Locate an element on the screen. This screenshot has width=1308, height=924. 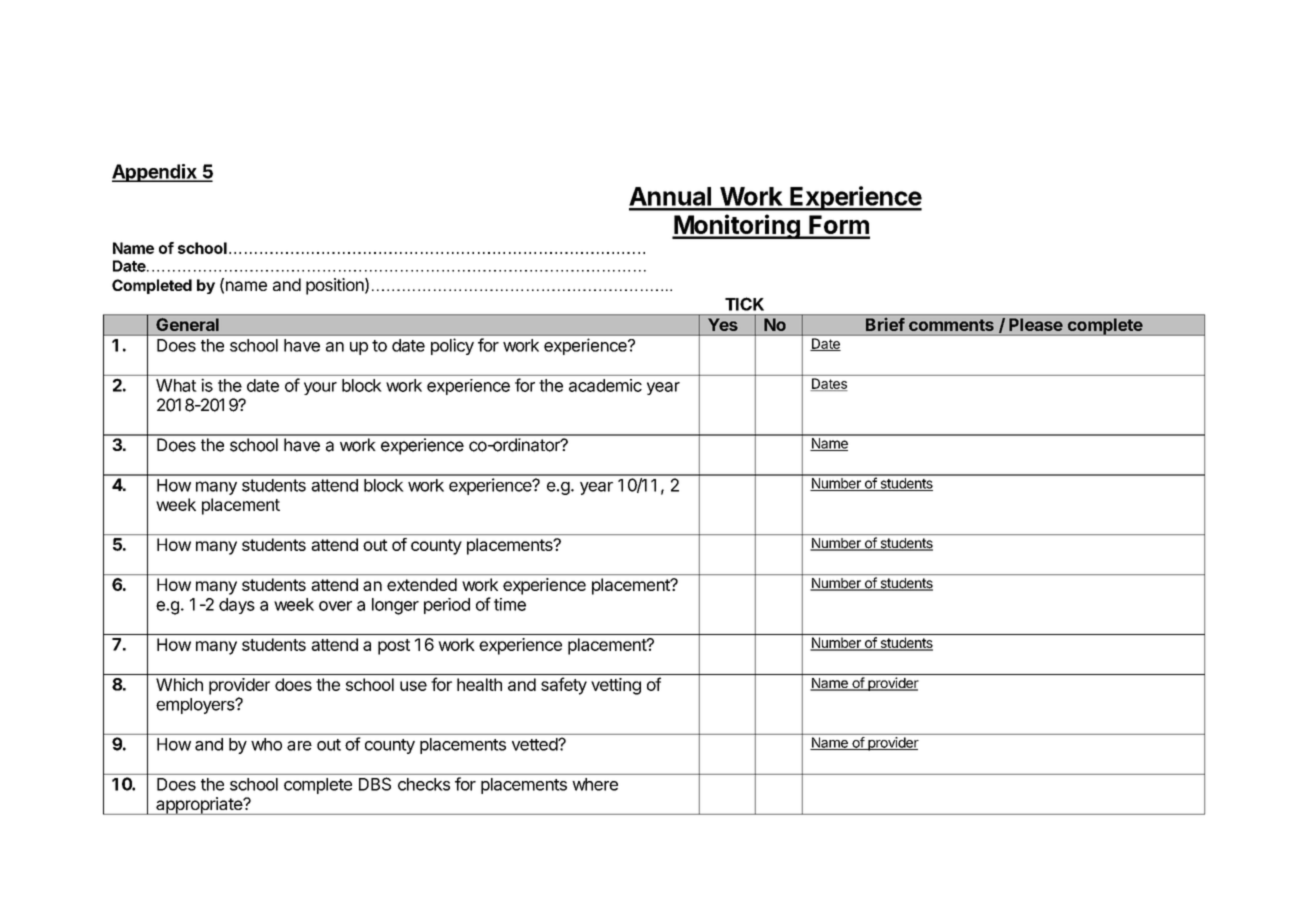
Monitoring is located at coordinates (737, 226).
